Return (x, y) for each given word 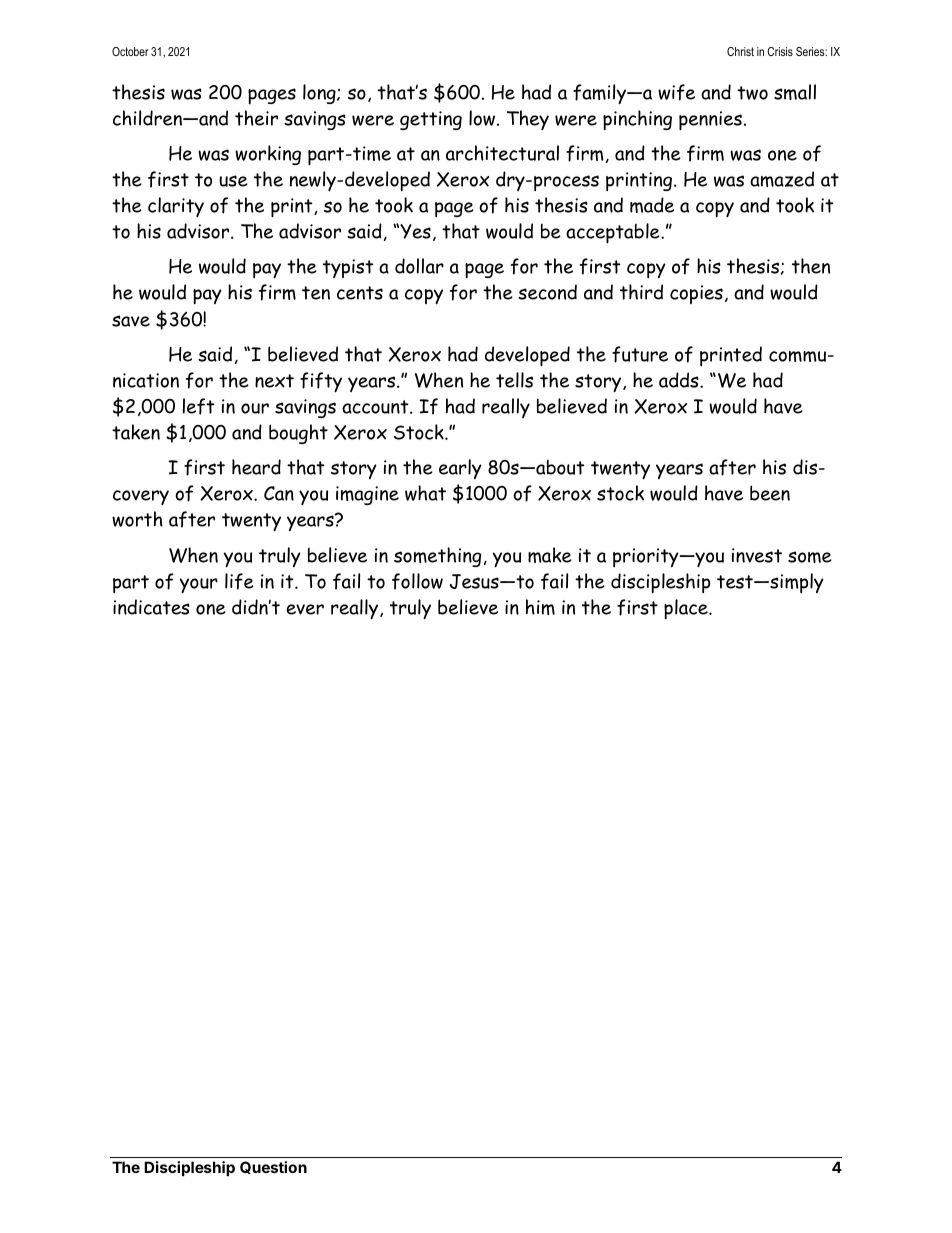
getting (431, 120)
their (256, 118)
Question (273, 1167)
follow (417, 581)
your (198, 585)
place (687, 609)
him (540, 607)
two (752, 93)
